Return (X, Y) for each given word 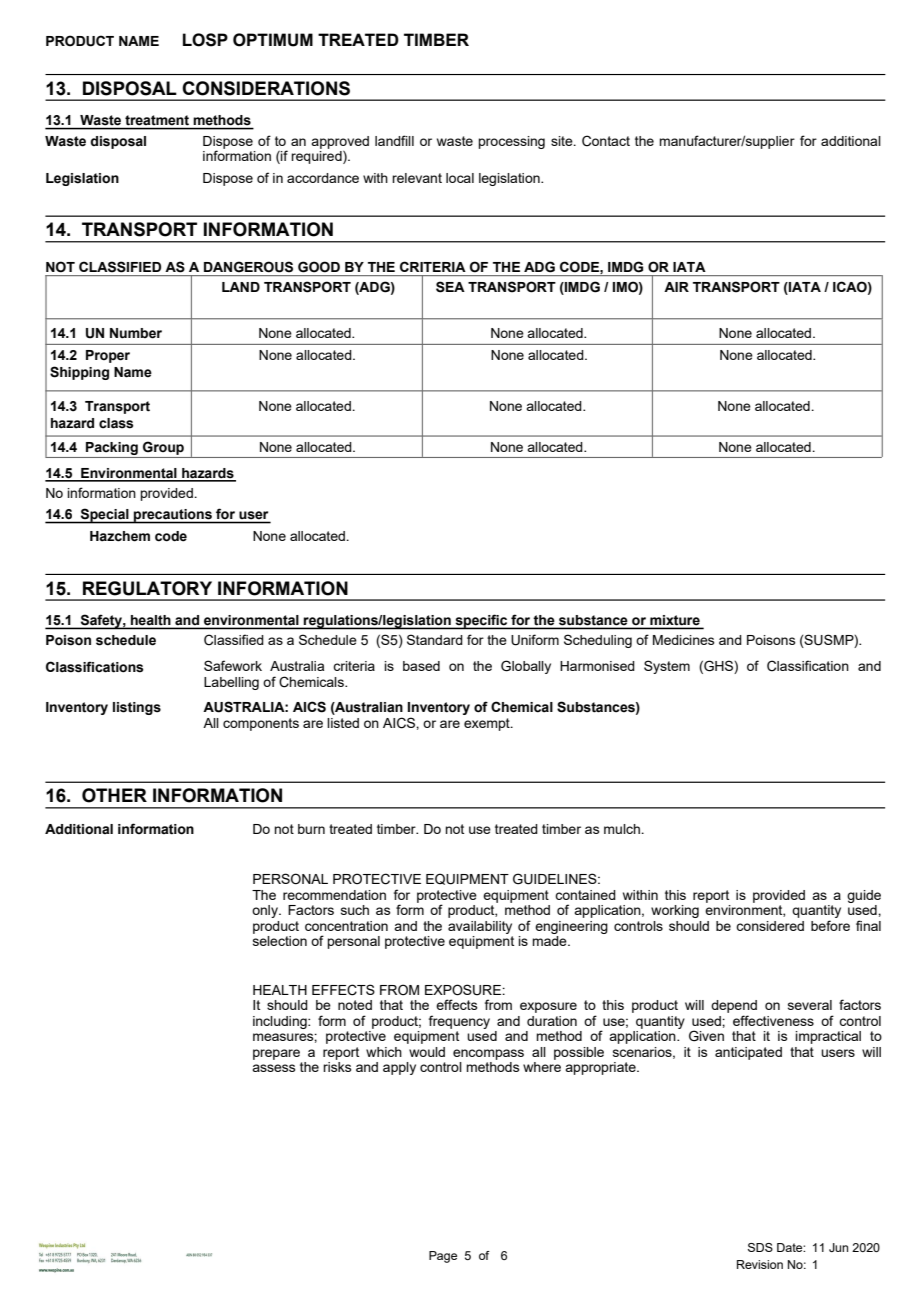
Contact (606, 141)
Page (443, 1257)
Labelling (231, 683)
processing (511, 142)
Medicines (684, 640)
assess (274, 1068)
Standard (435, 639)
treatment (157, 120)
